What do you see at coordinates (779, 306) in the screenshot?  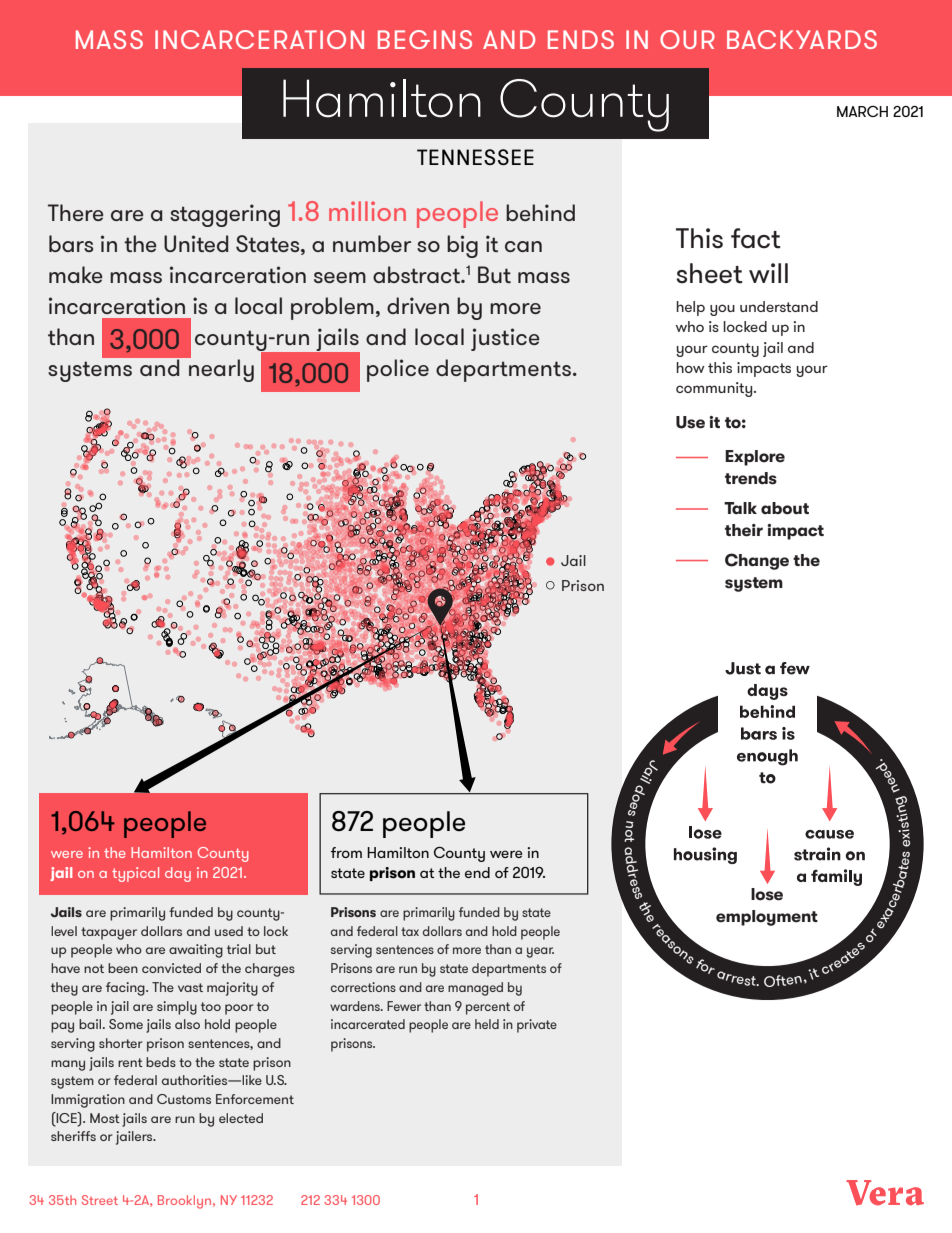 I see `understand` at bounding box center [779, 306].
